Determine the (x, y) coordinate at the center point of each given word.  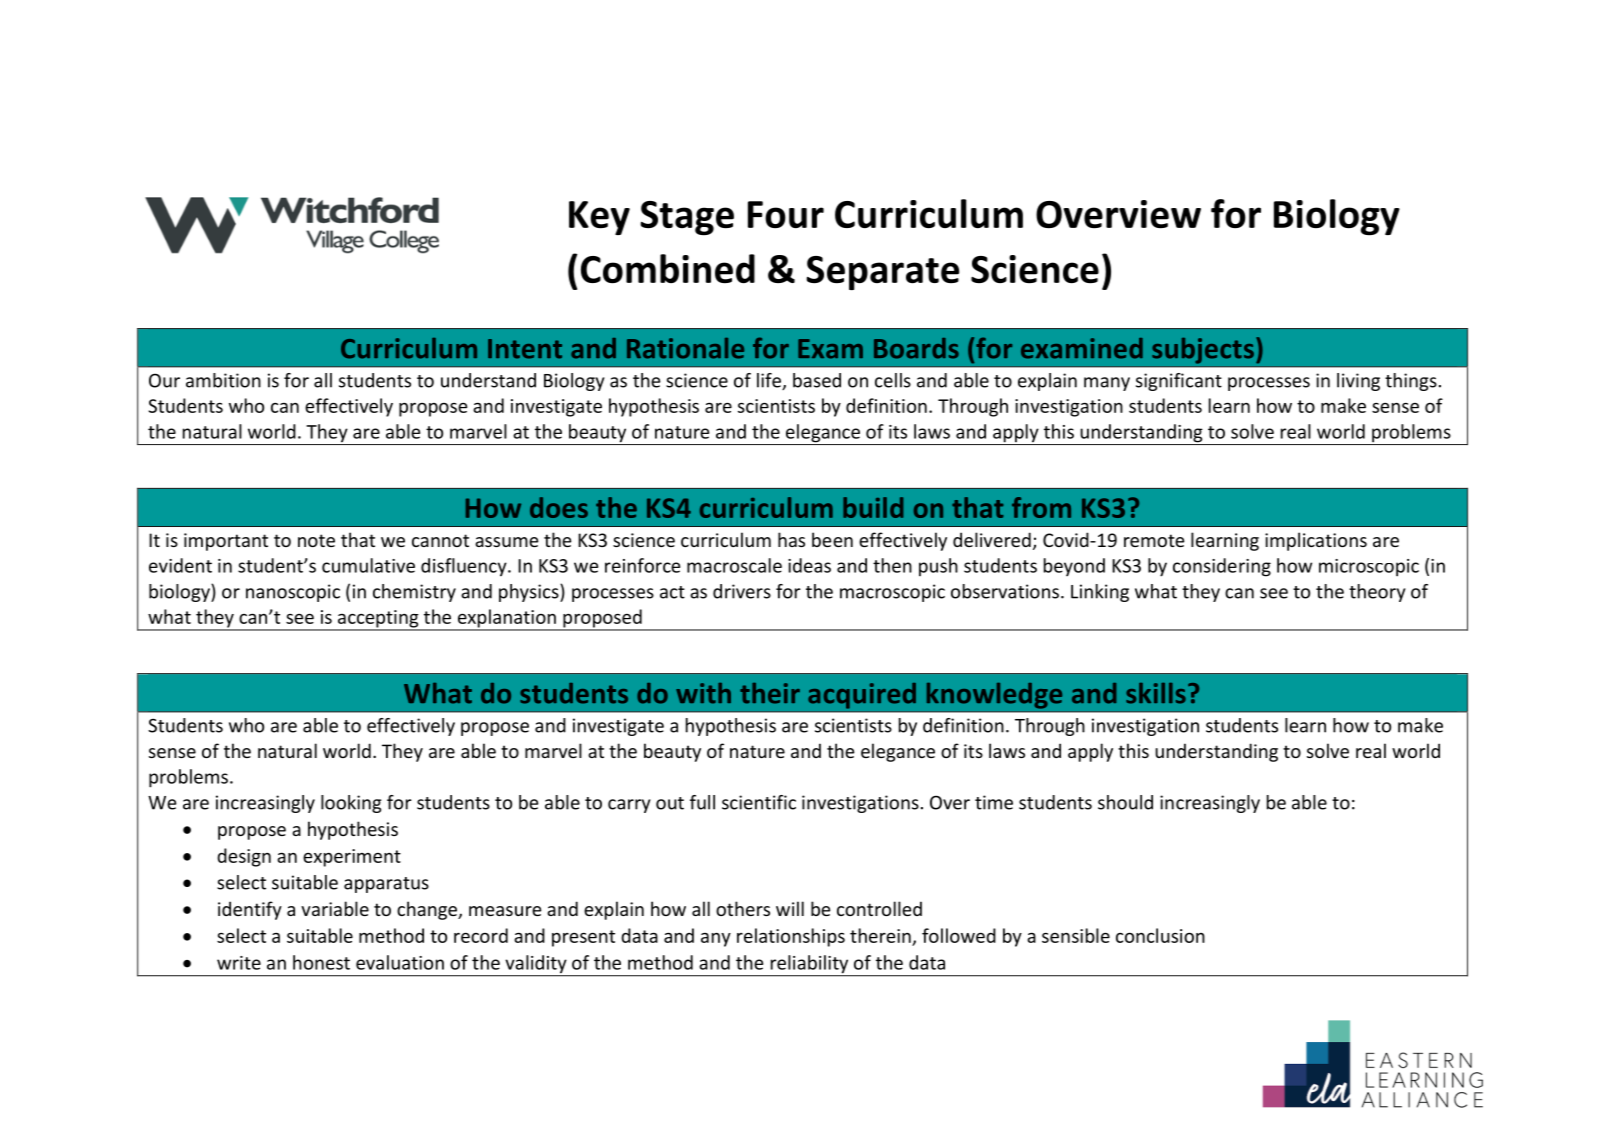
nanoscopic (293, 593)
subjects (1203, 351)
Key (599, 218)
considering (1222, 567)
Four (786, 215)
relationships (791, 937)
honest (321, 962)
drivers (742, 591)
